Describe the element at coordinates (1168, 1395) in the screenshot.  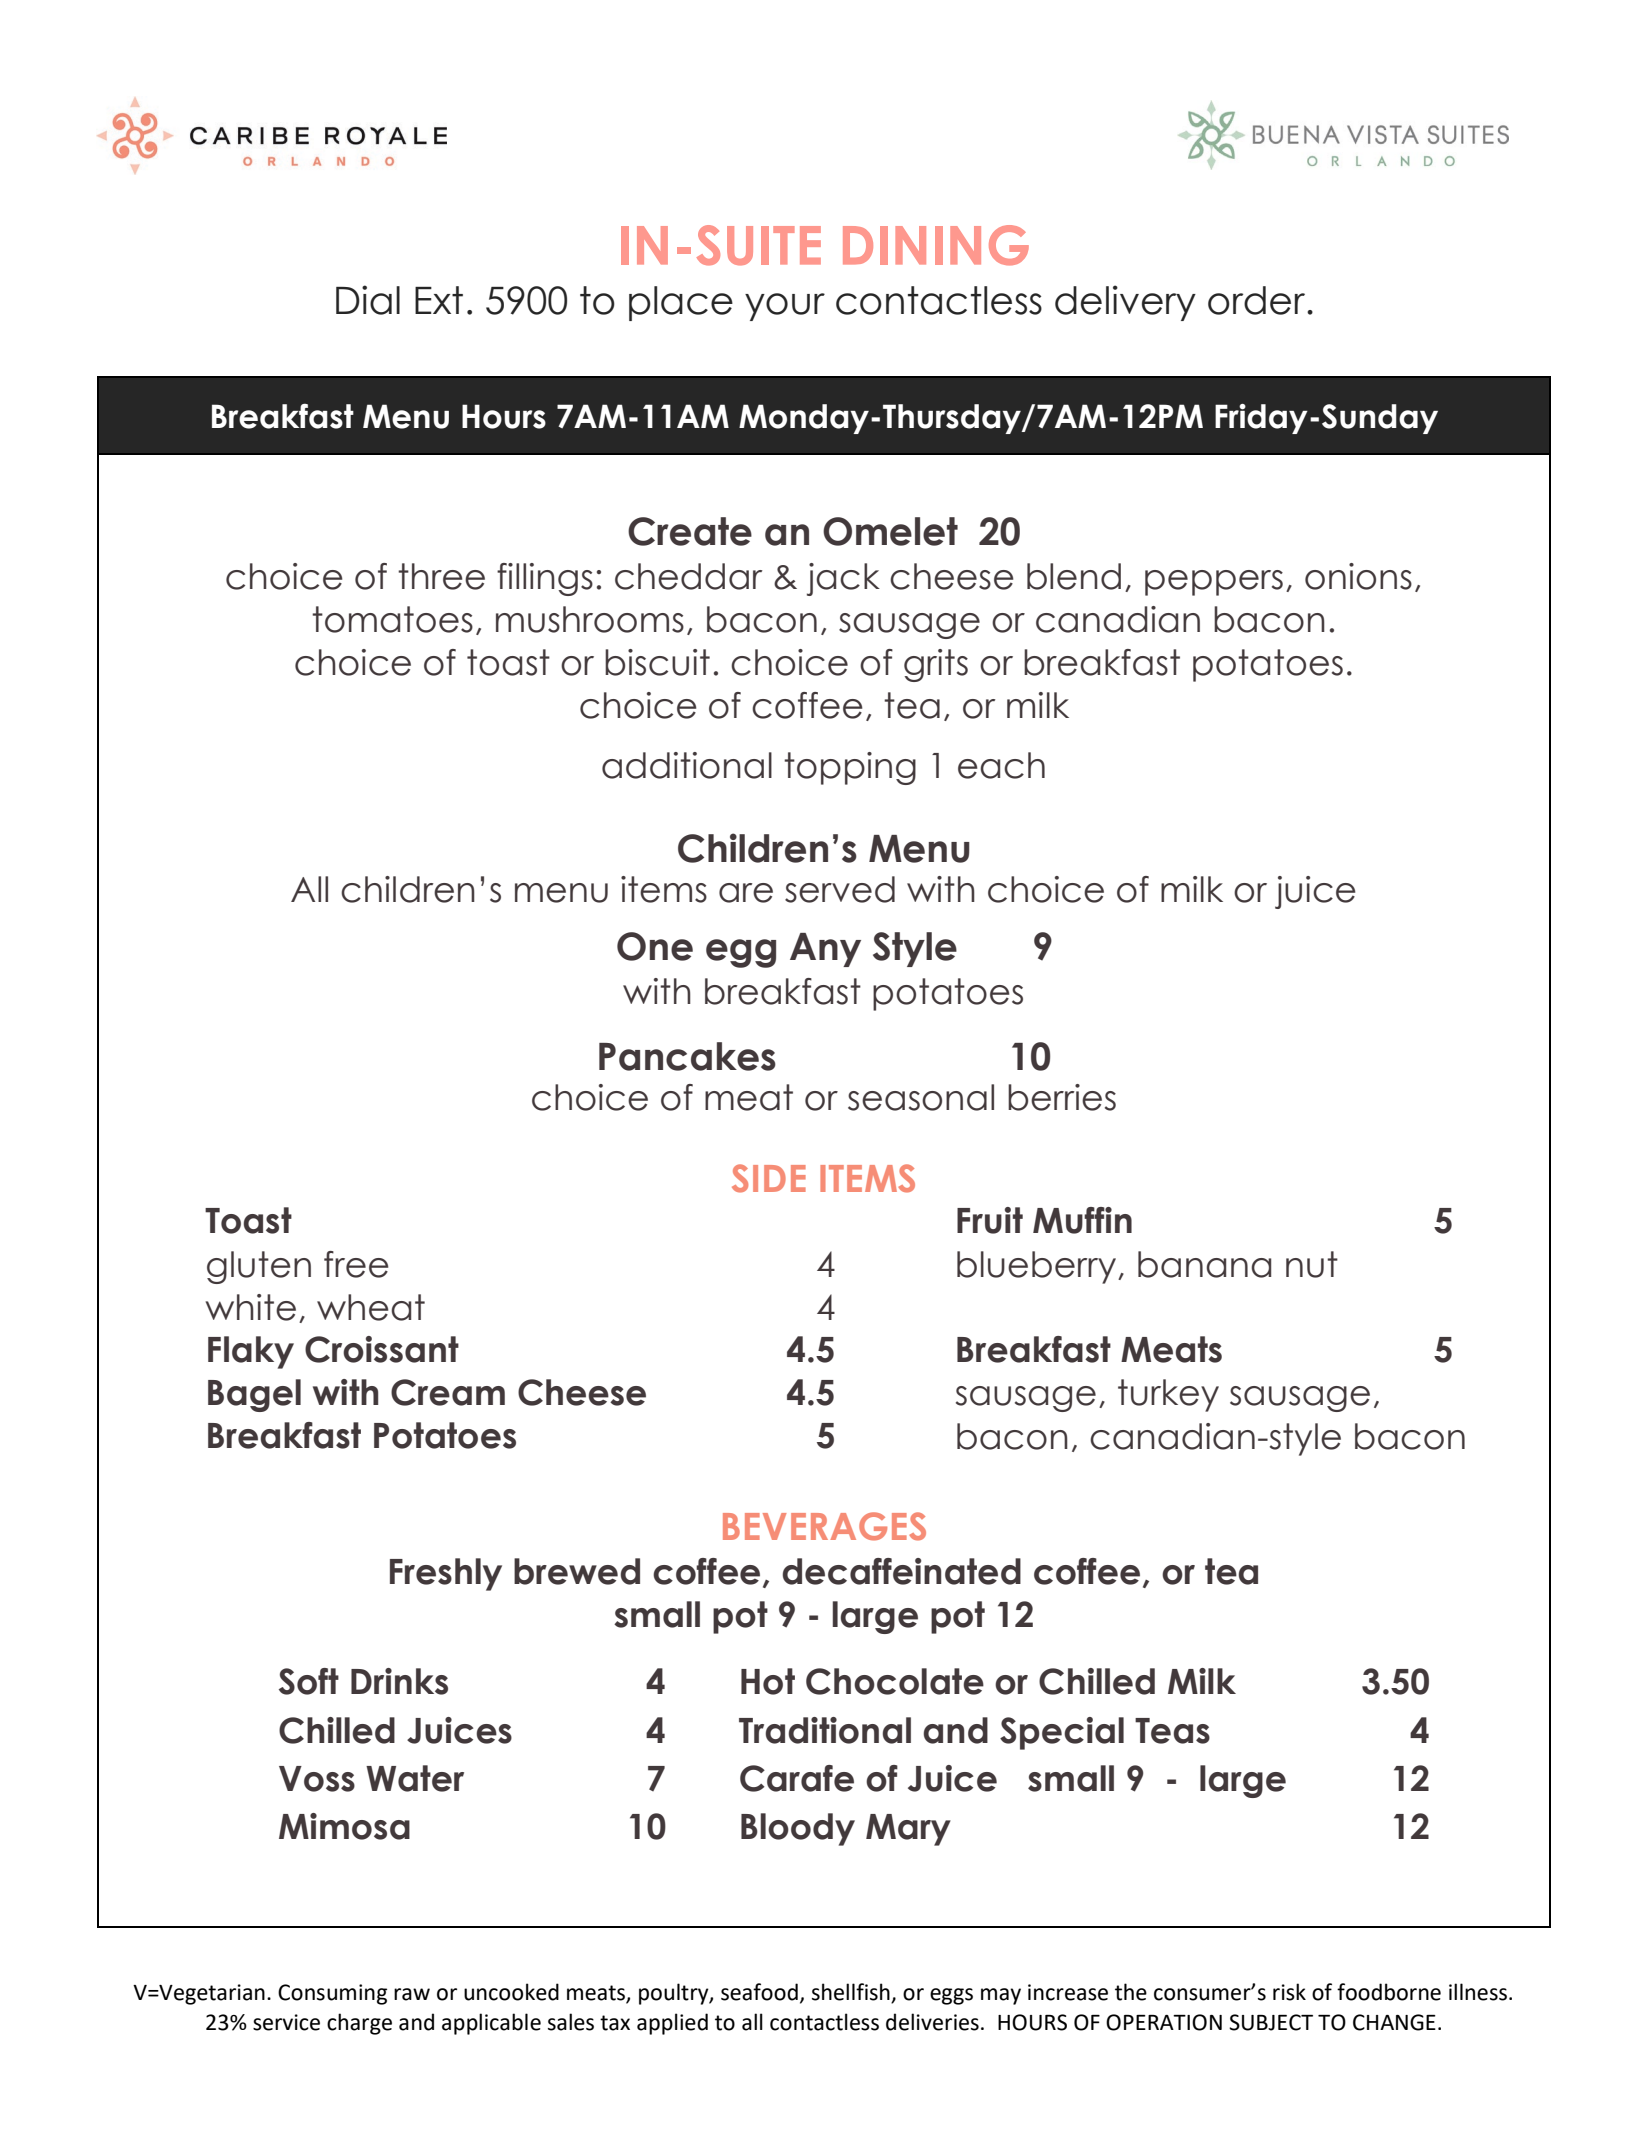
I see `turkey` at that location.
